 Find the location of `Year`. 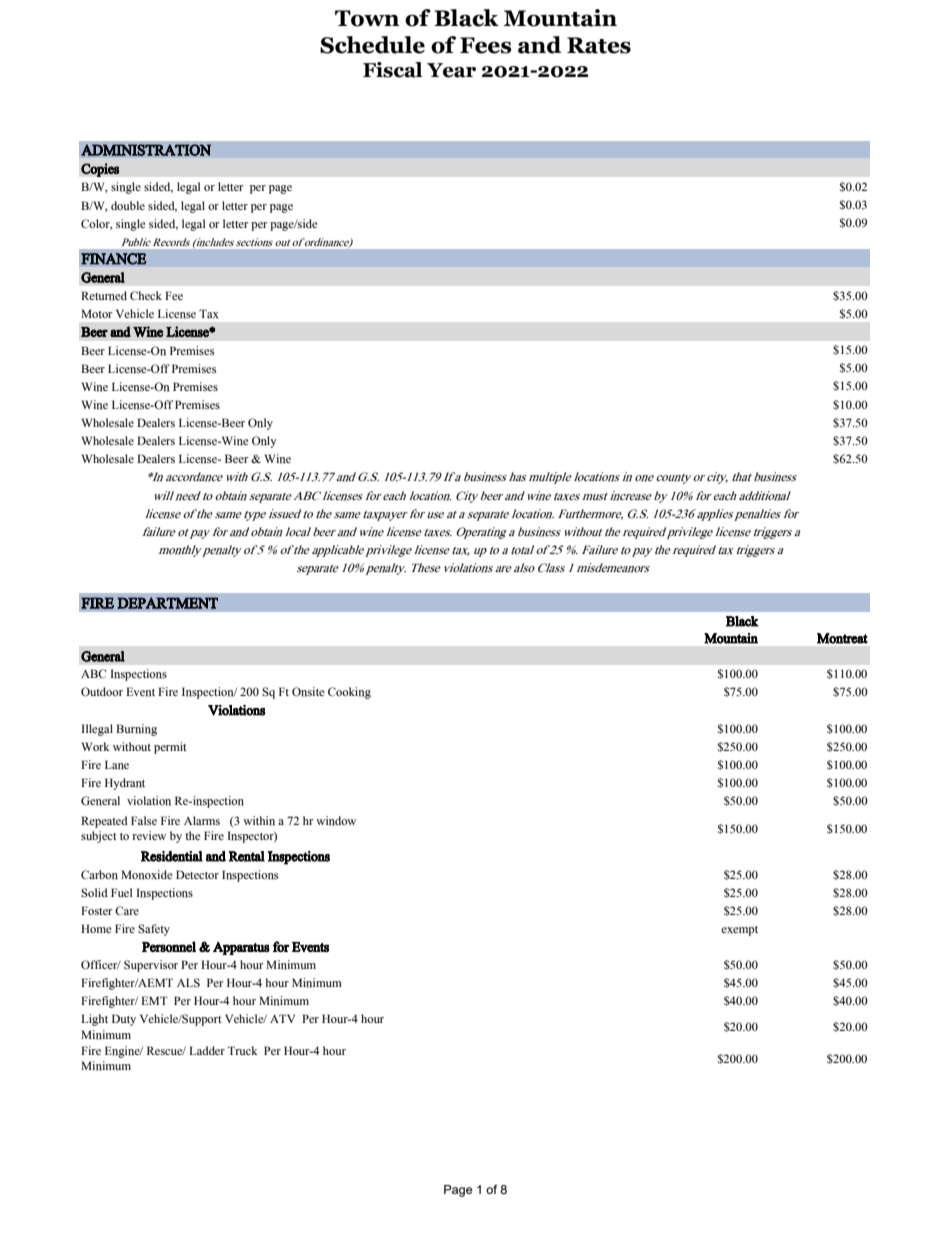

Year is located at coordinates (451, 70).
